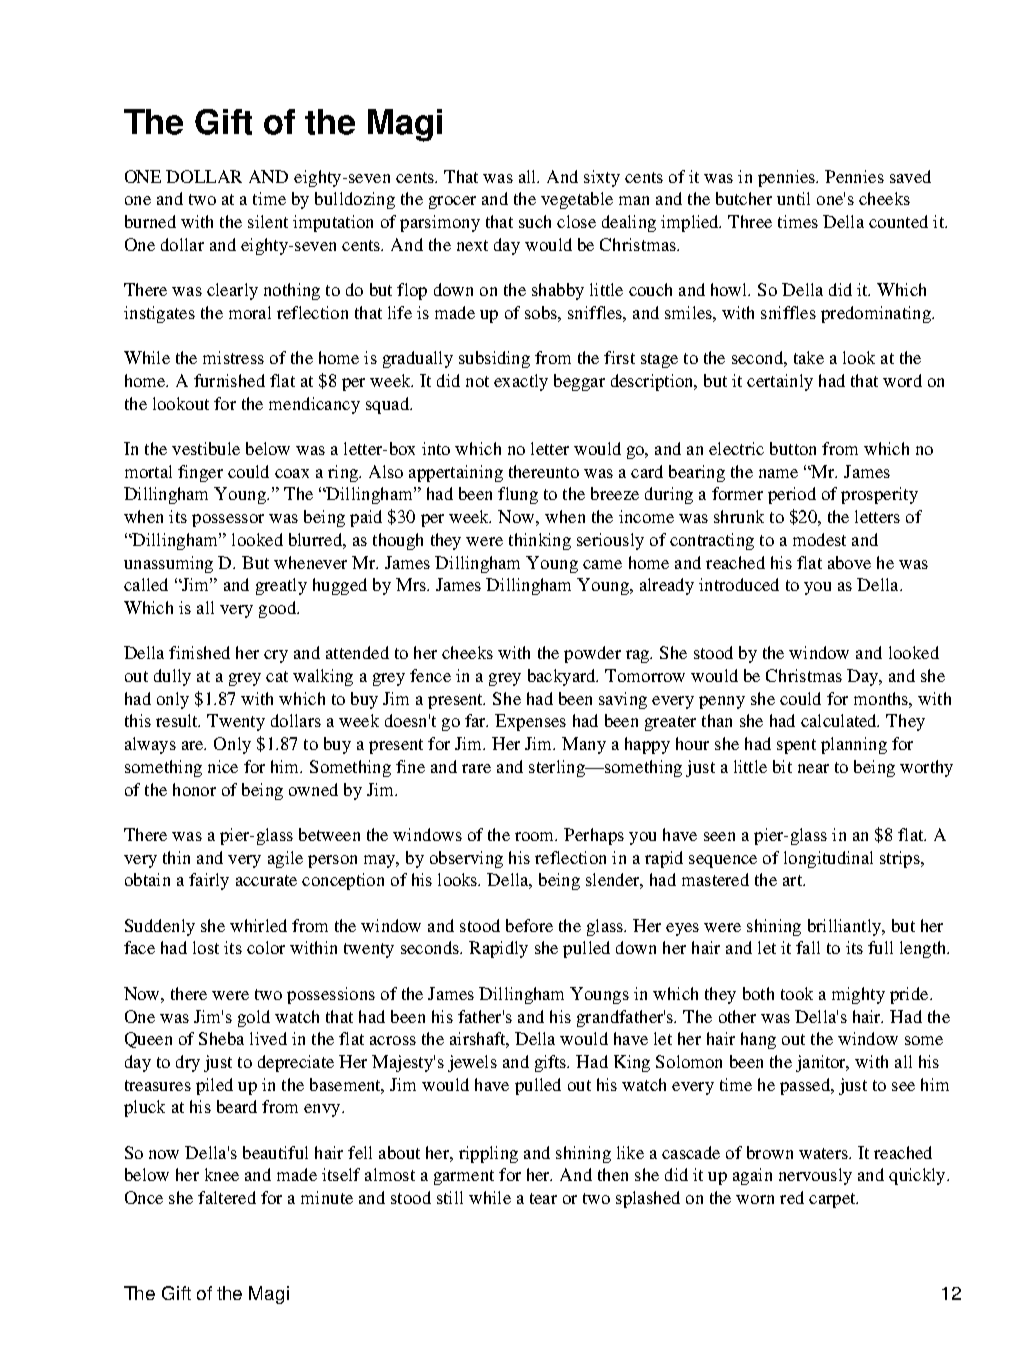 The image size is (1023, 1362). Describe the element at coordinates (819, 539) in the screenshot. I see `modest` at that location.
